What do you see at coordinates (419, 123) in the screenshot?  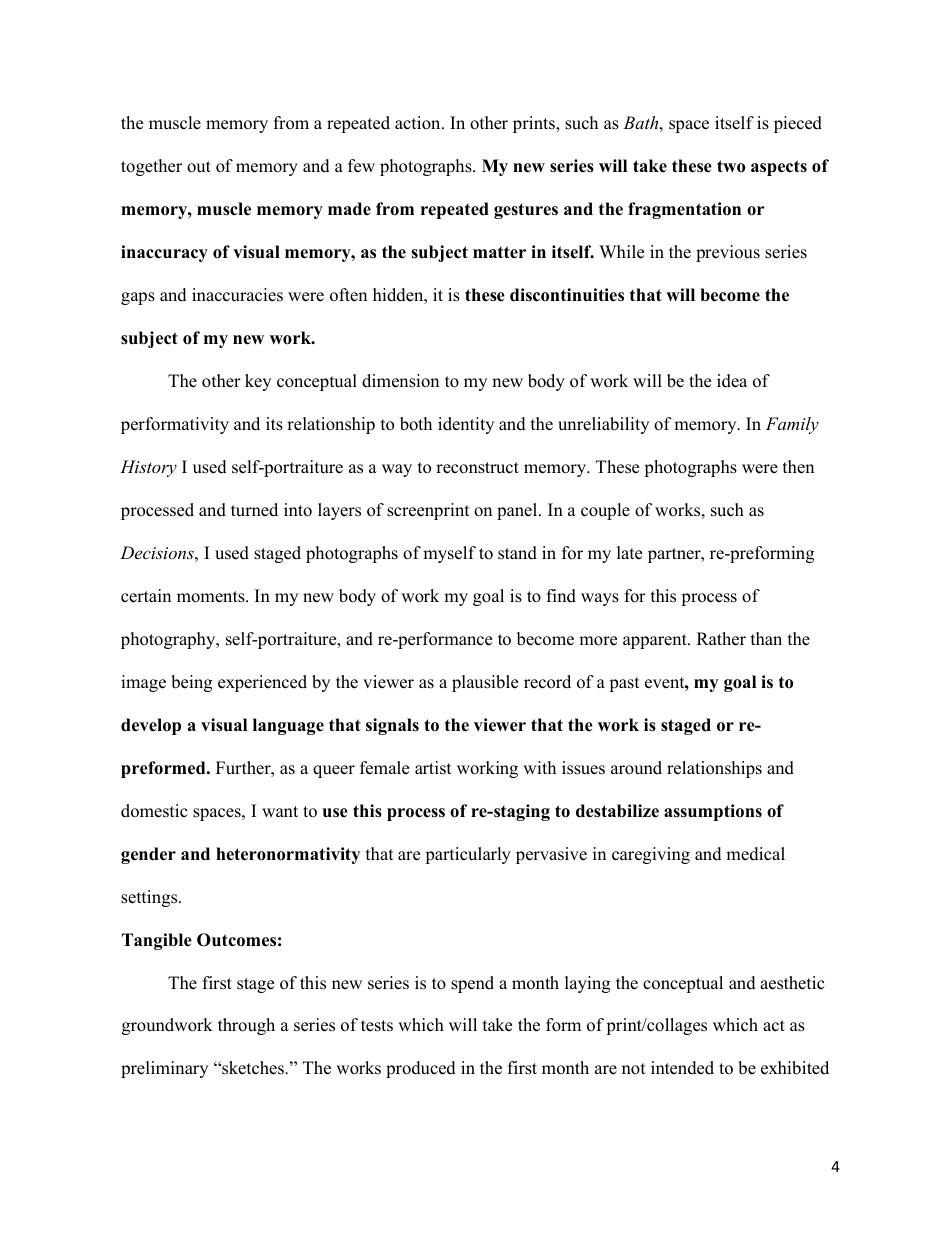 I see `action` at bounding box center [419, 123].
